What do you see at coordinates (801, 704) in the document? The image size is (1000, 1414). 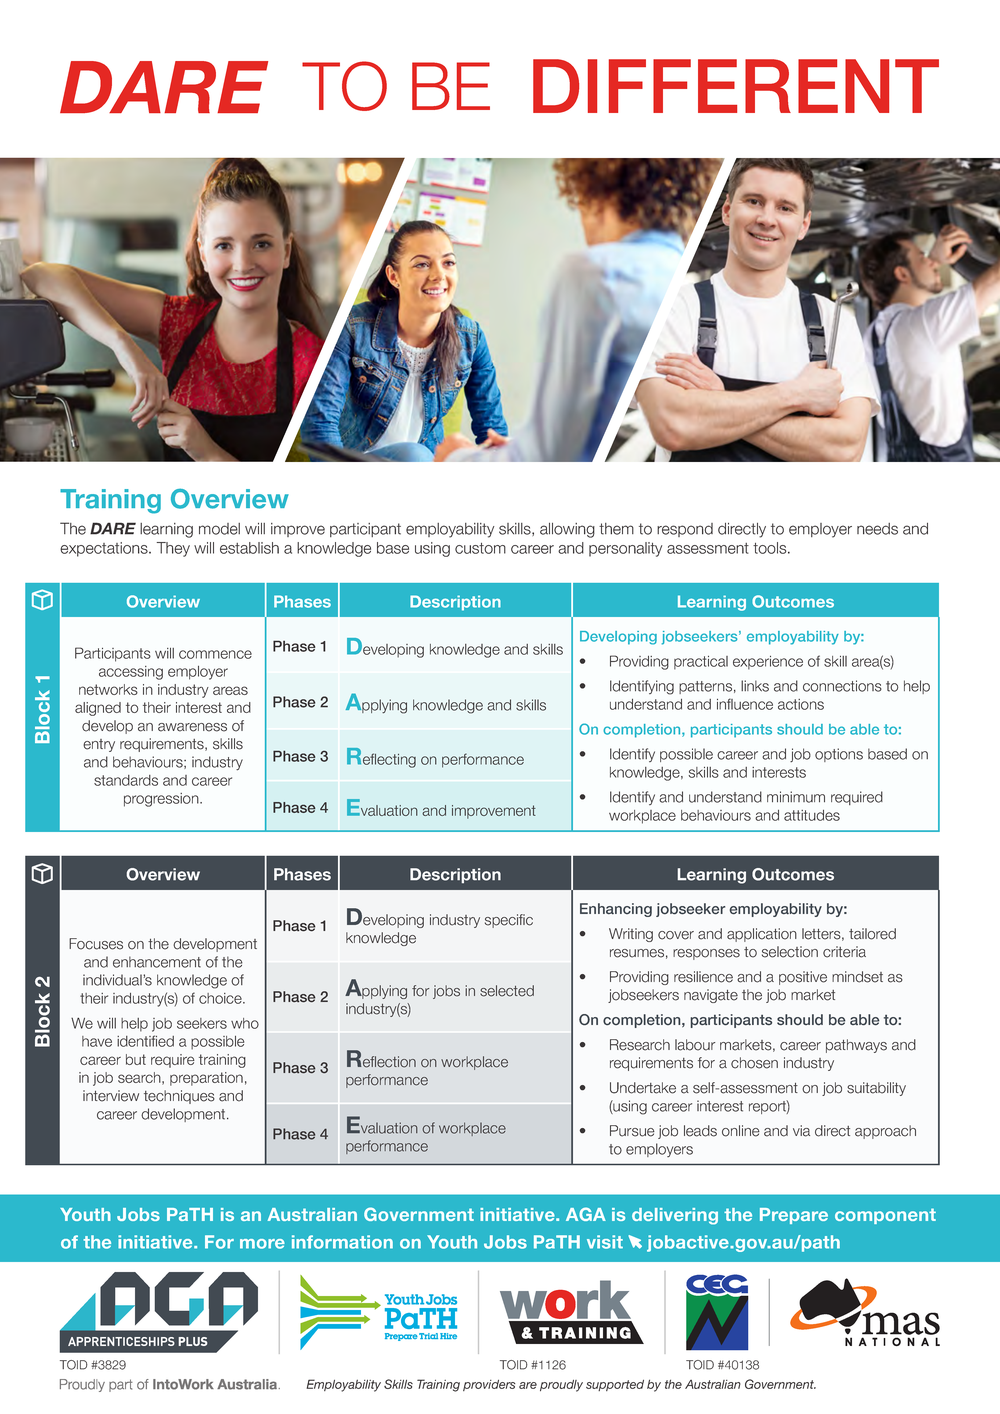 I see `actions` at bounding box center [801, 704].
